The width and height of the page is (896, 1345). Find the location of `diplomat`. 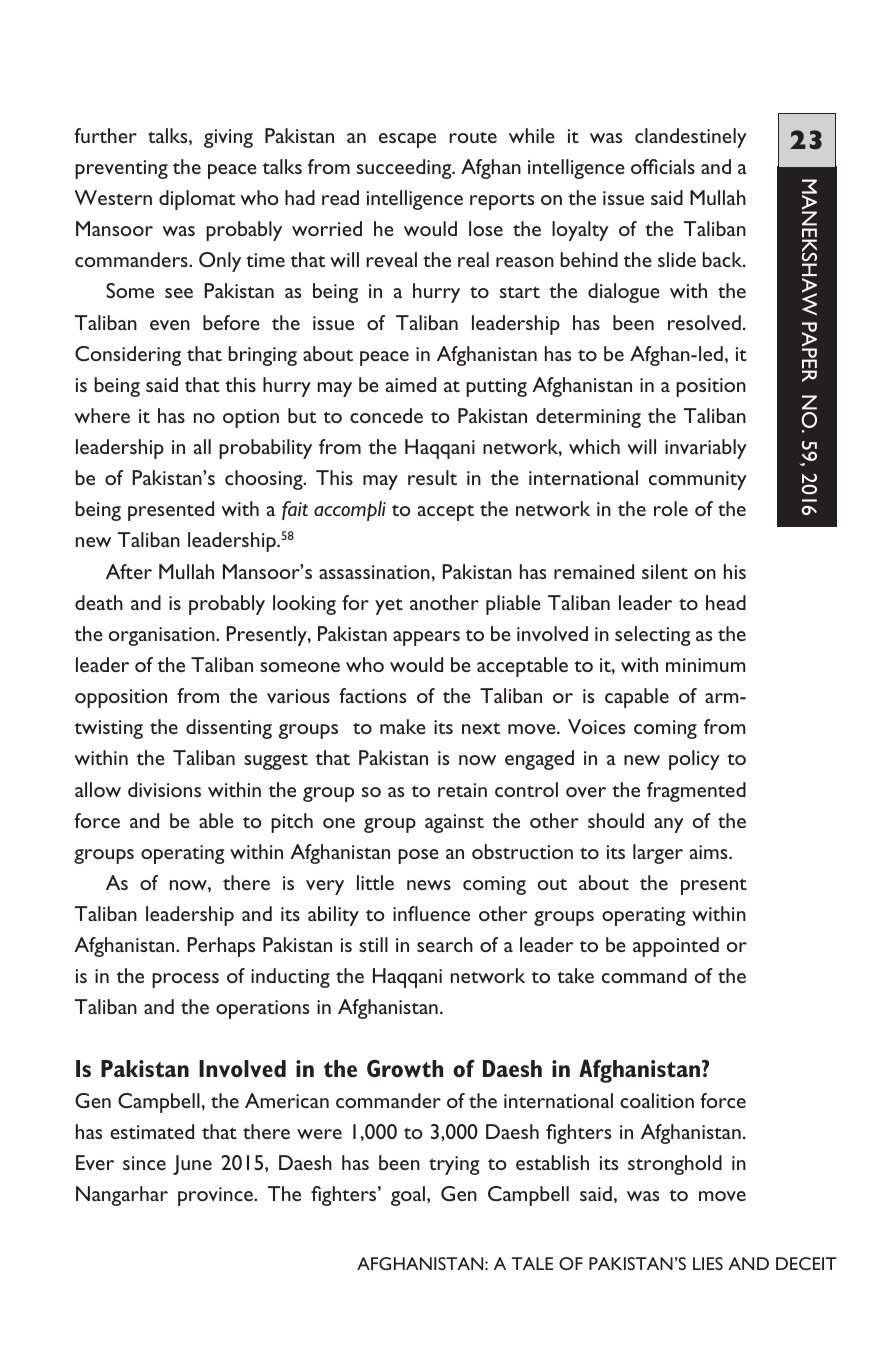

diplomat is located at coordinates (197, 200).
